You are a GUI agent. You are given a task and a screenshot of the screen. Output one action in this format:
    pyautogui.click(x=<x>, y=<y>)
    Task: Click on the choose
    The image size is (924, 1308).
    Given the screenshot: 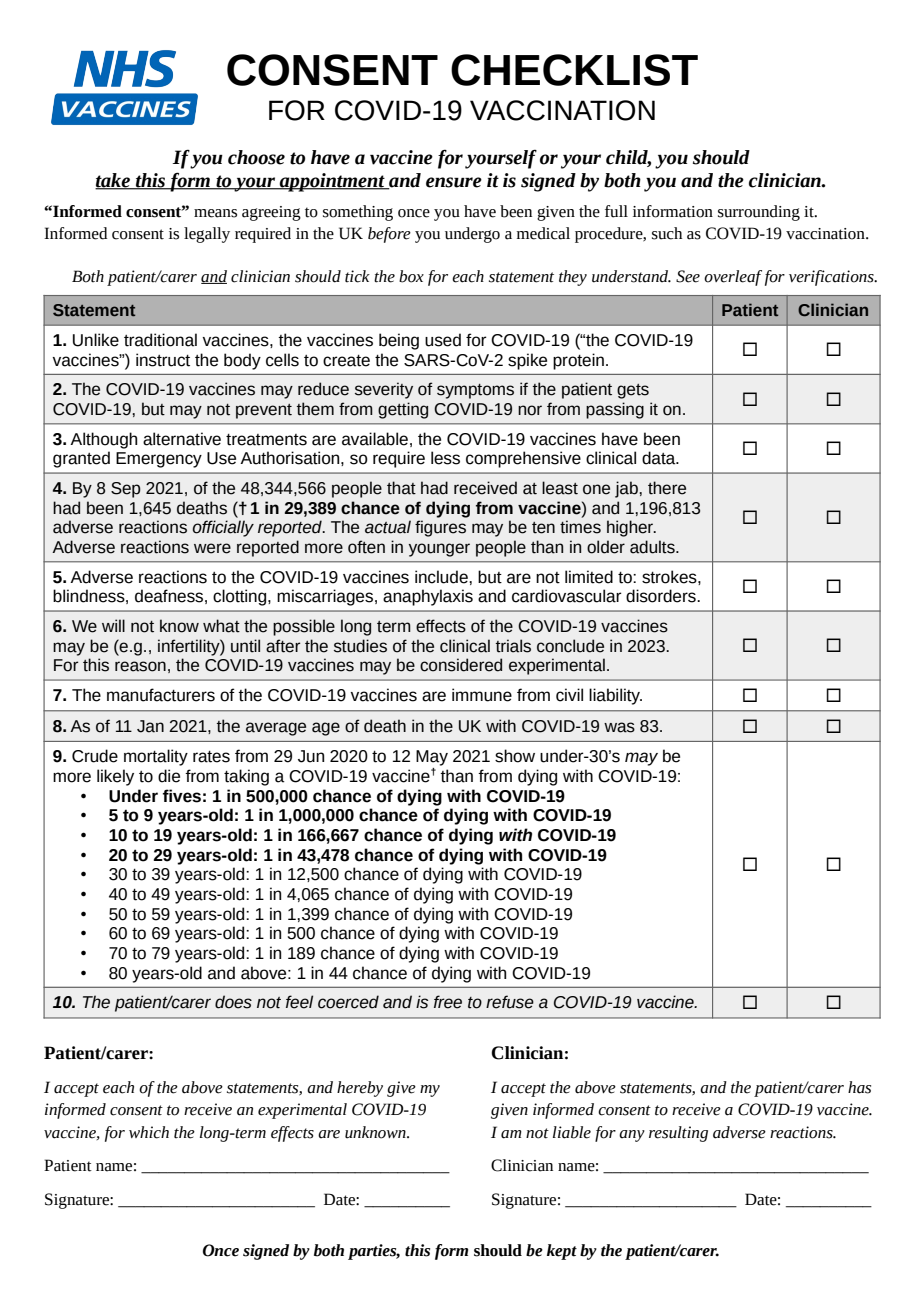 What is the action you would take?
    pyautogui.click(x=256, y=157)
